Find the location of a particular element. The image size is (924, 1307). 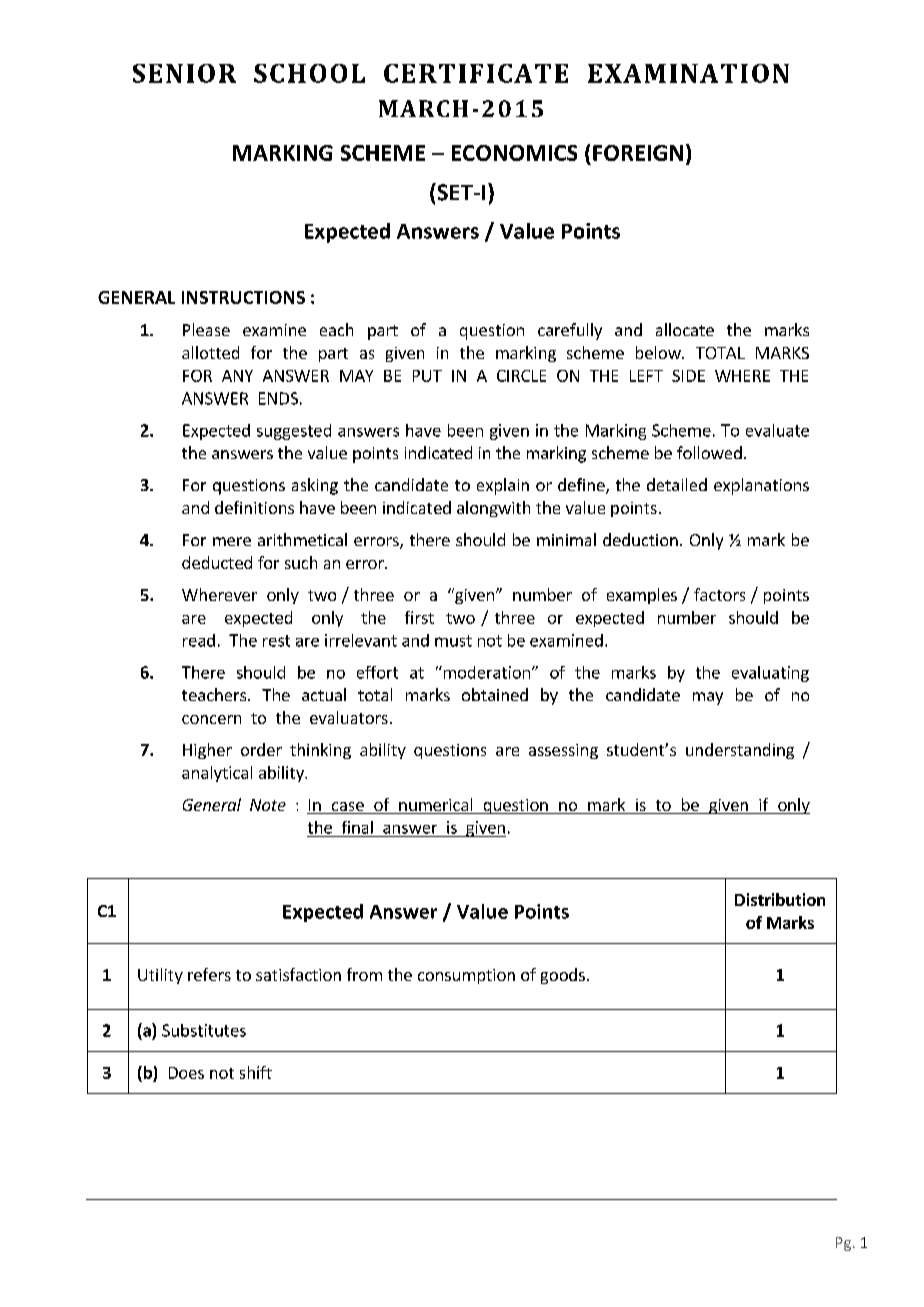

deducted is located at coordinates (217, 562).
